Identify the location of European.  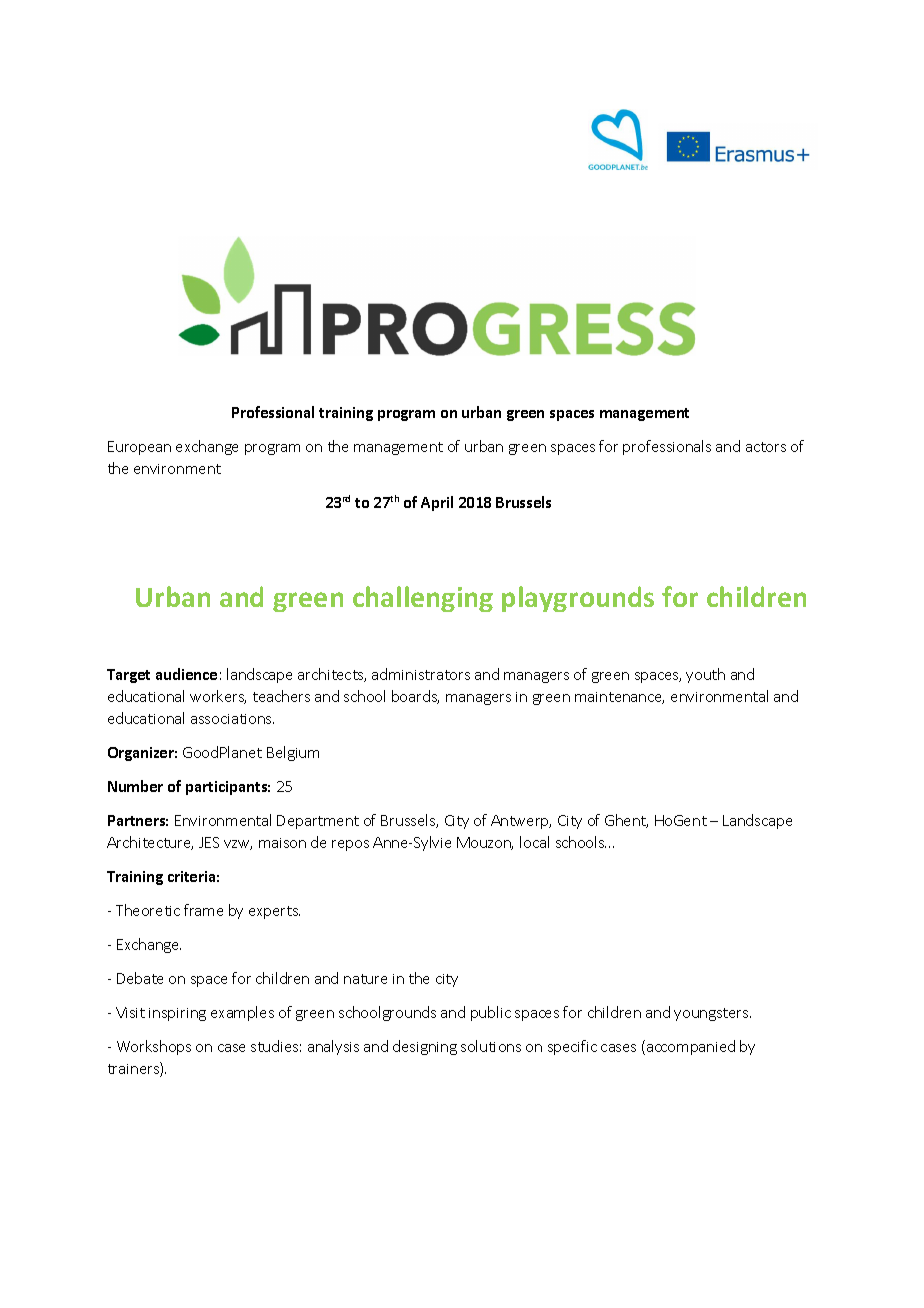
(139, 448).
